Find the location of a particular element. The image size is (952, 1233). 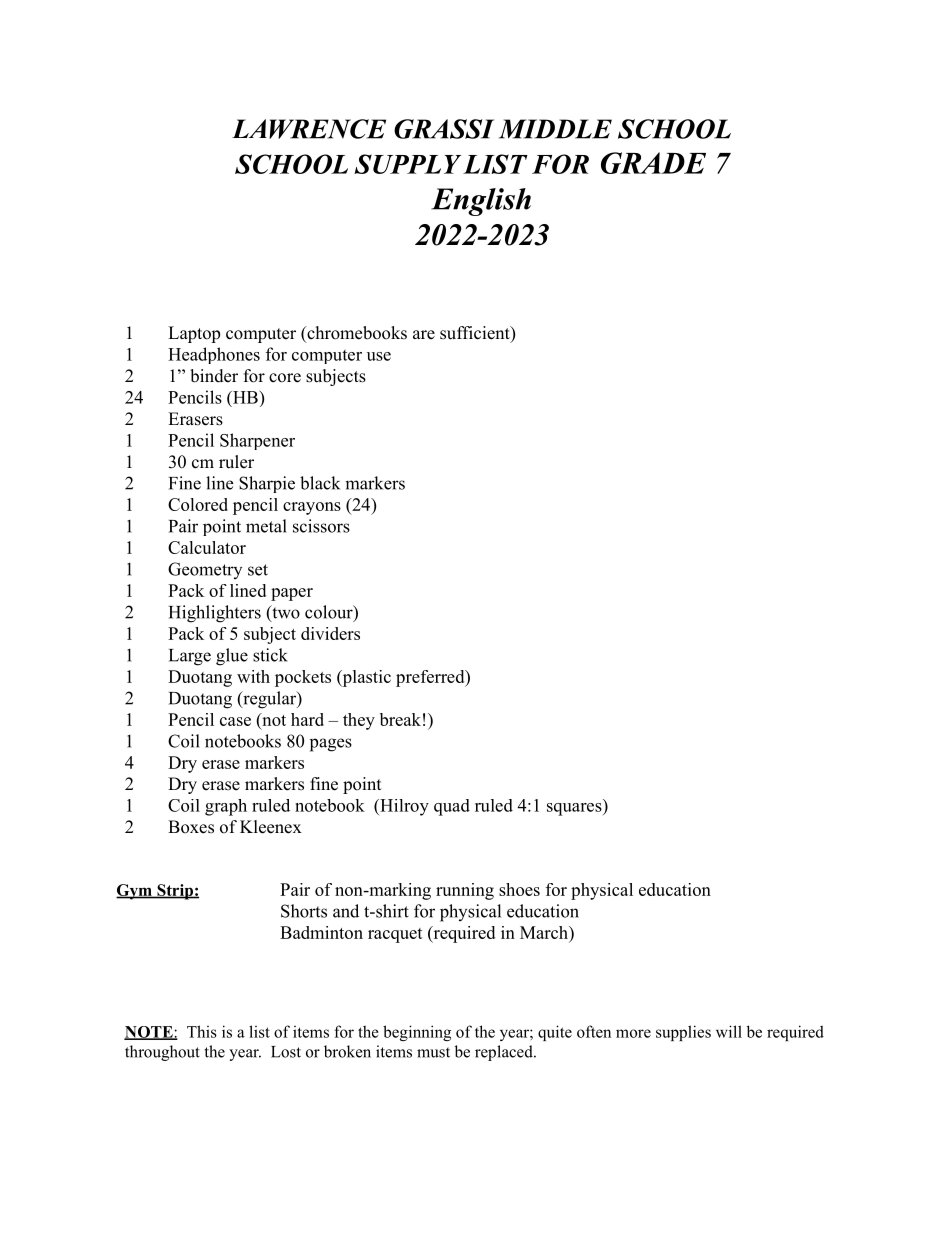

Geometry is located at coordinates (205, 570).
